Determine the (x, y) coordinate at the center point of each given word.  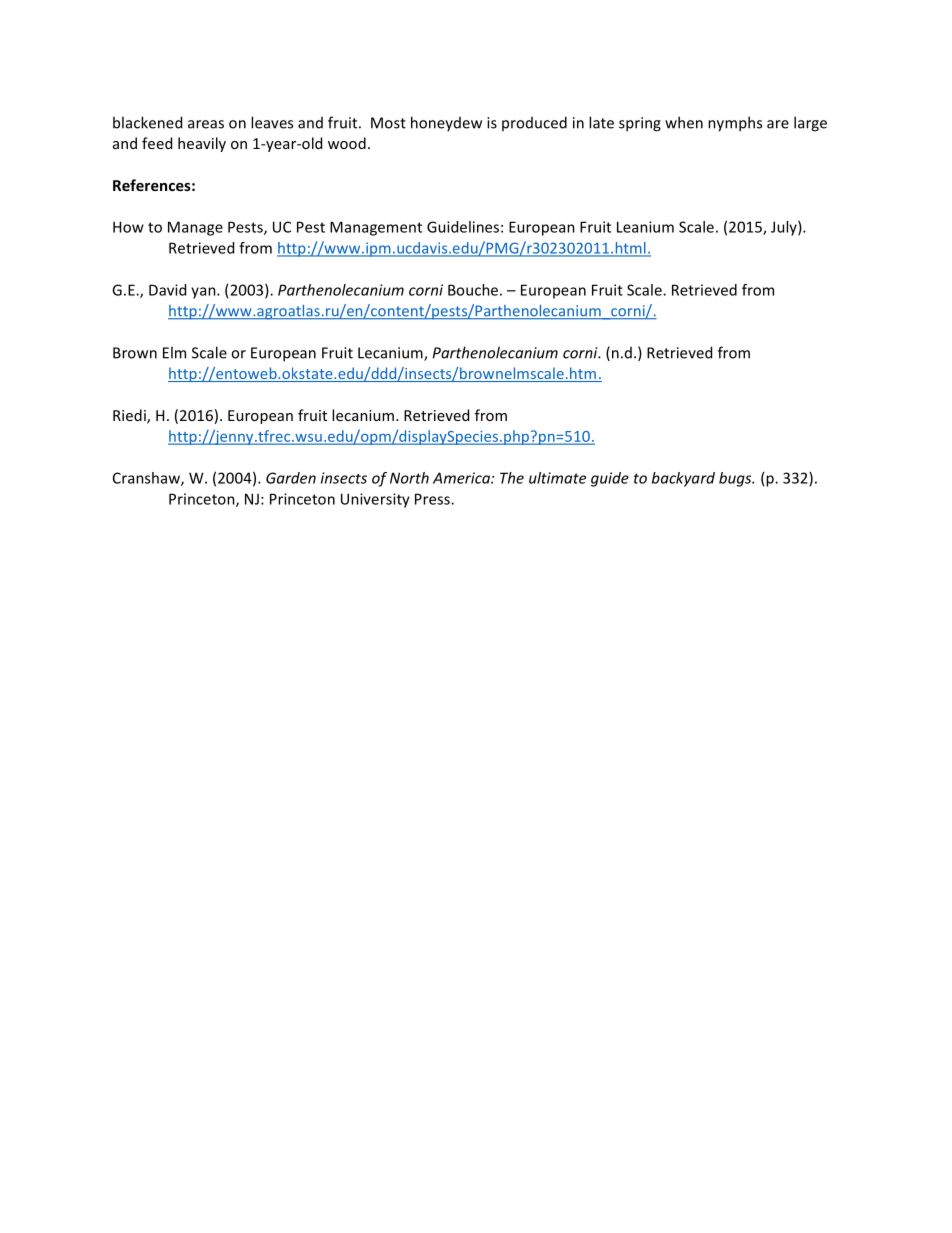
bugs (736, 479)
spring (640, 124)
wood (347, 143)
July (785, 228)
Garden (291, 478)
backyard (683, 479)
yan (204, 293)
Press (433, 499)
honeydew (446, 123)
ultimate (557, 478)
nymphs (735, 124)
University (375, 500)
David (167, 290)
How (128, 227)
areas (206, 124)
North (409, 478)
